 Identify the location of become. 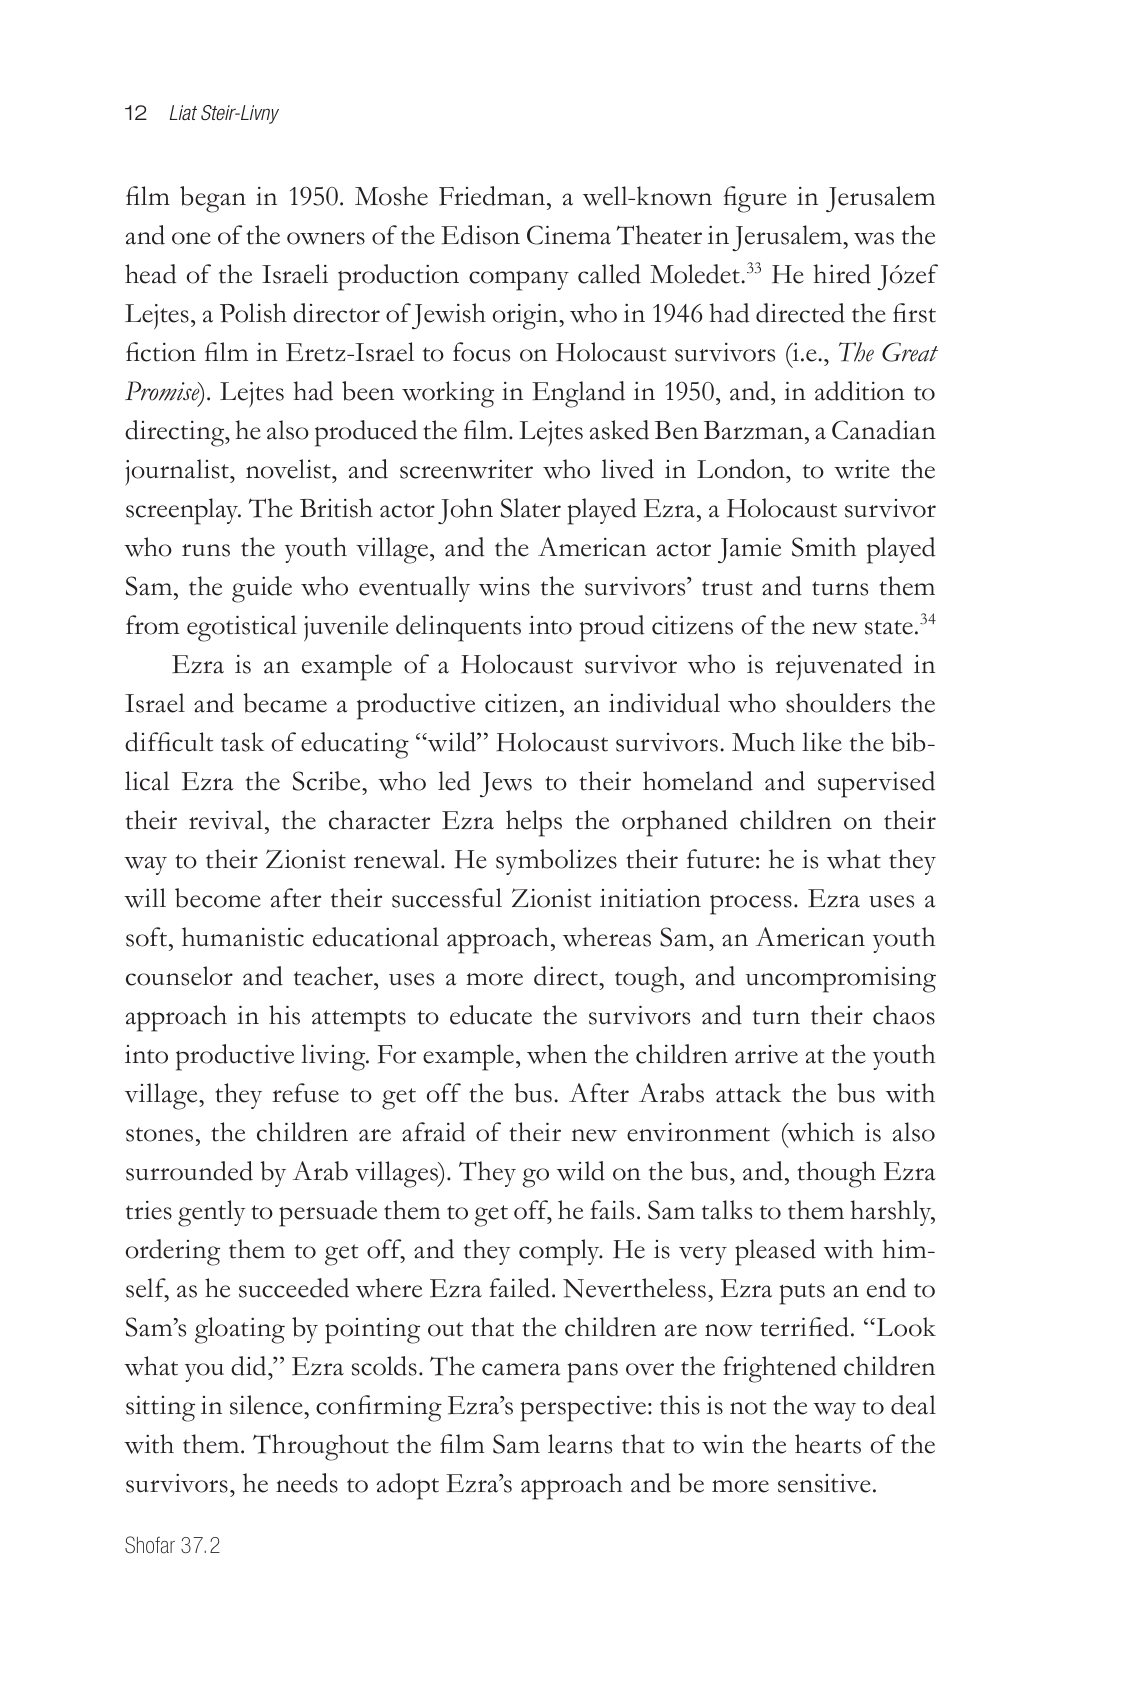
(218, 898).
